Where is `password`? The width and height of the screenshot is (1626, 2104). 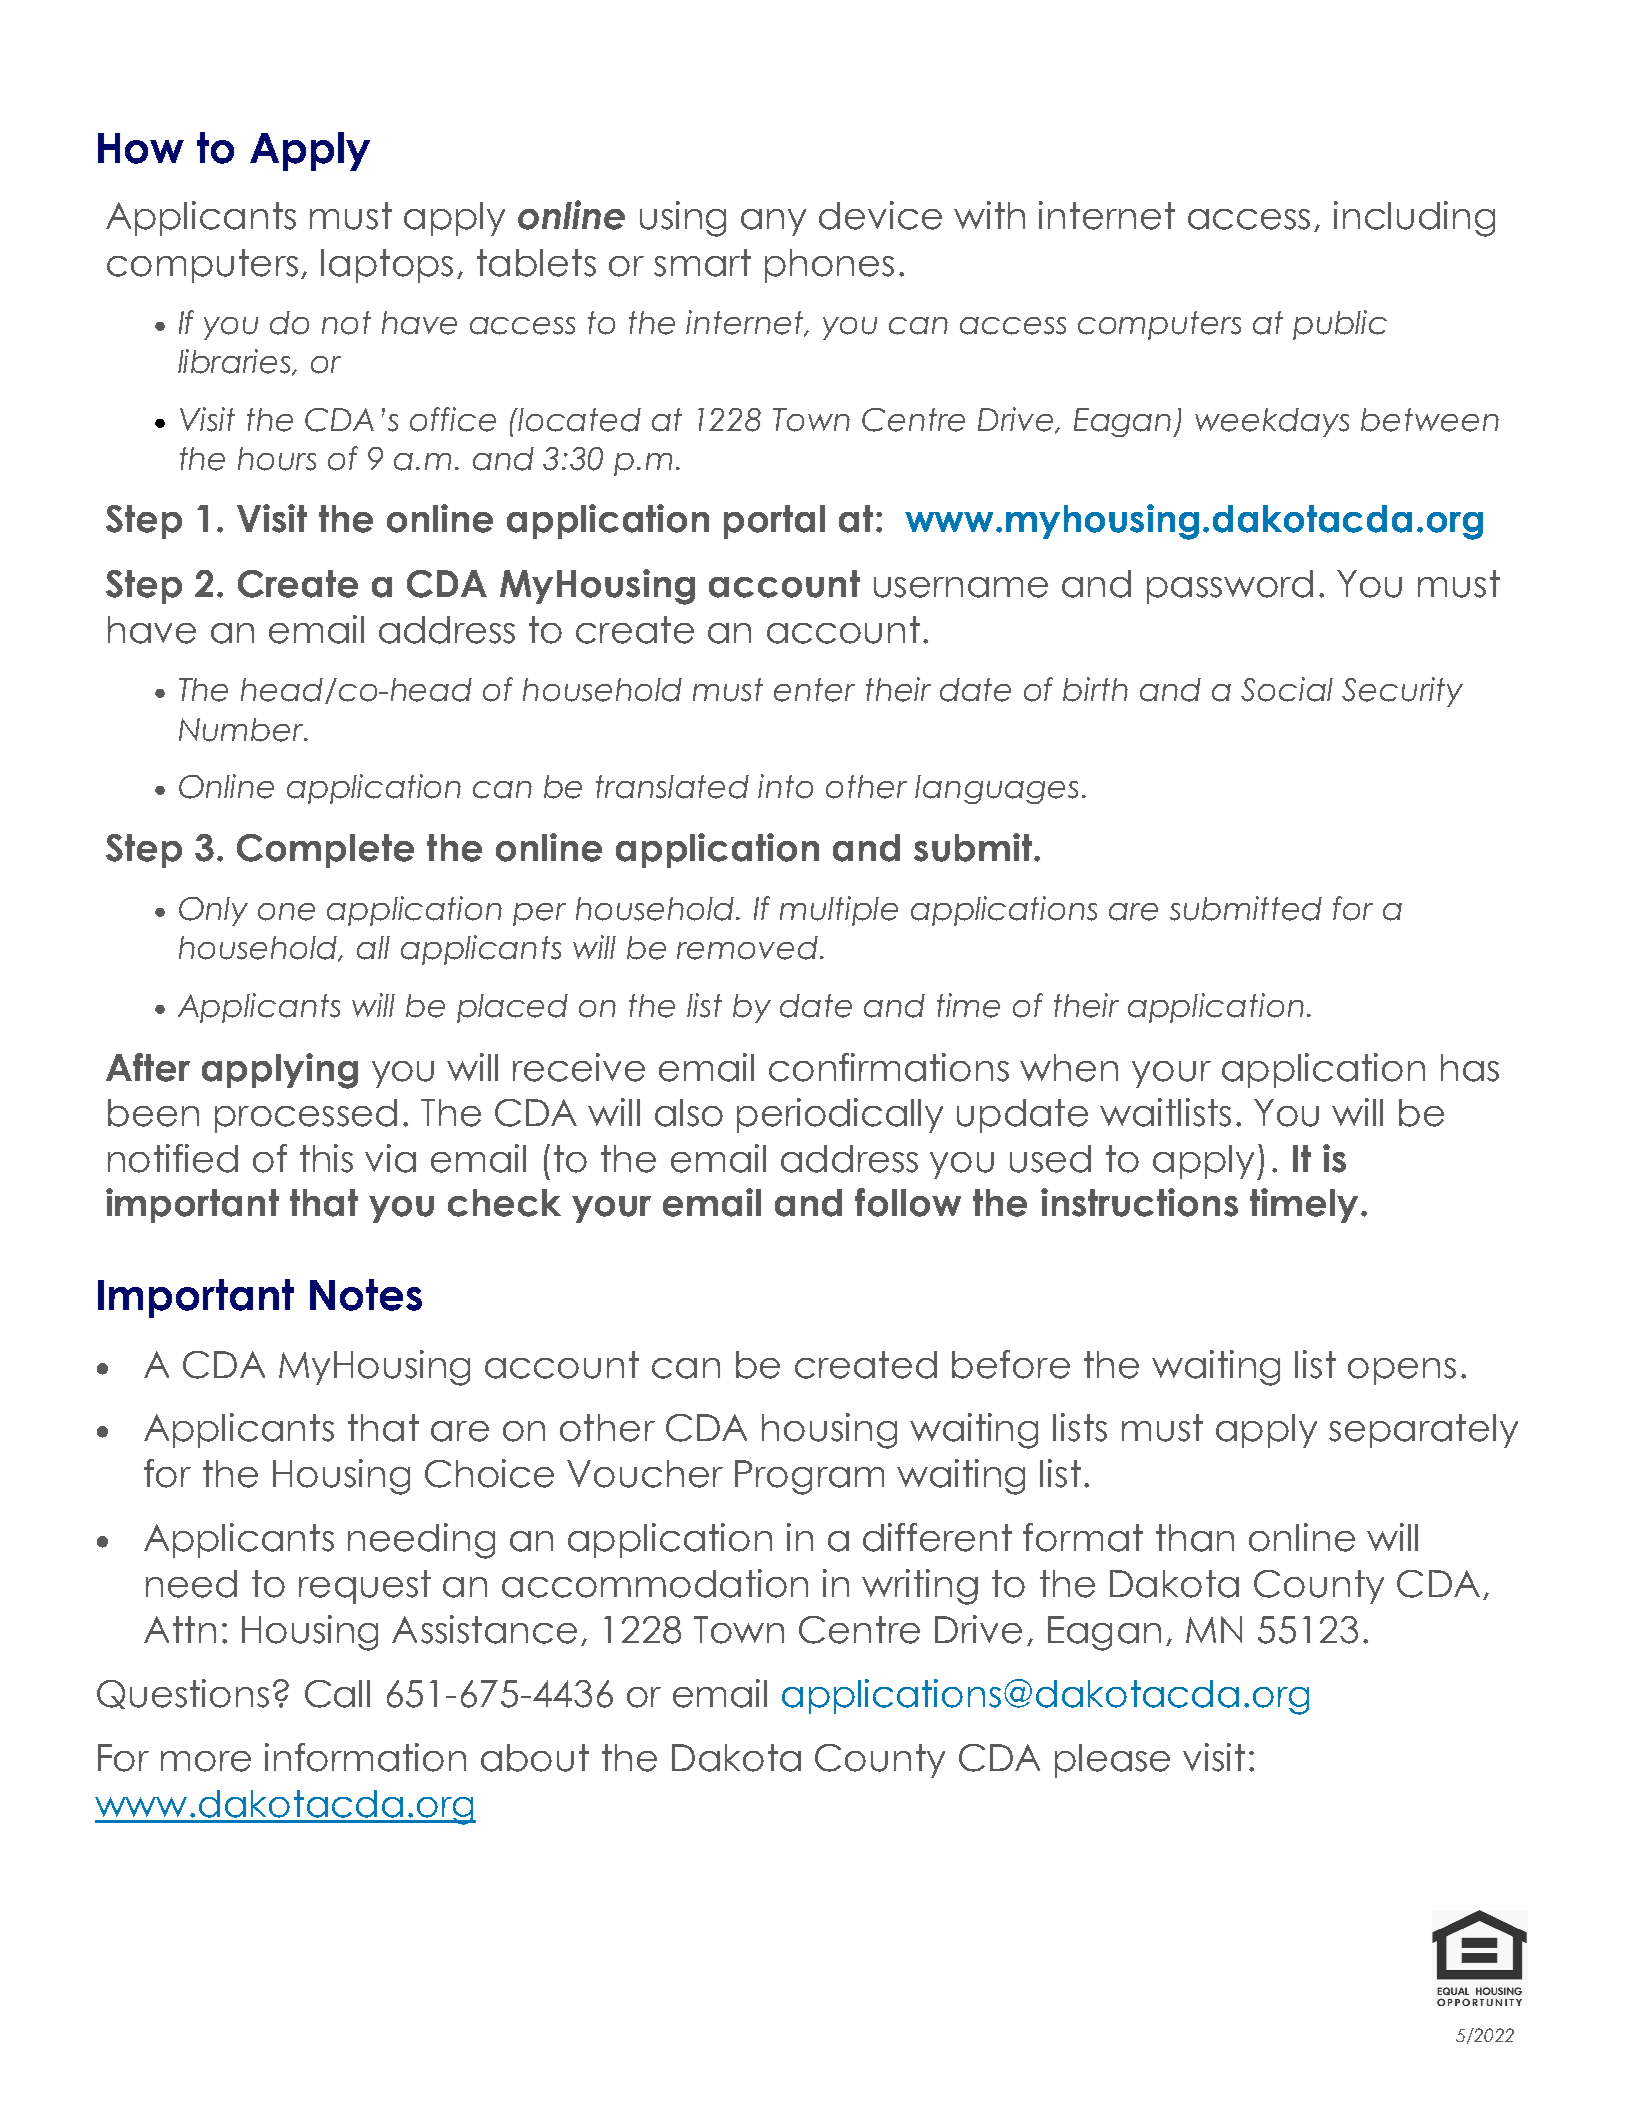 password is located at coordinates (1230, 587).
